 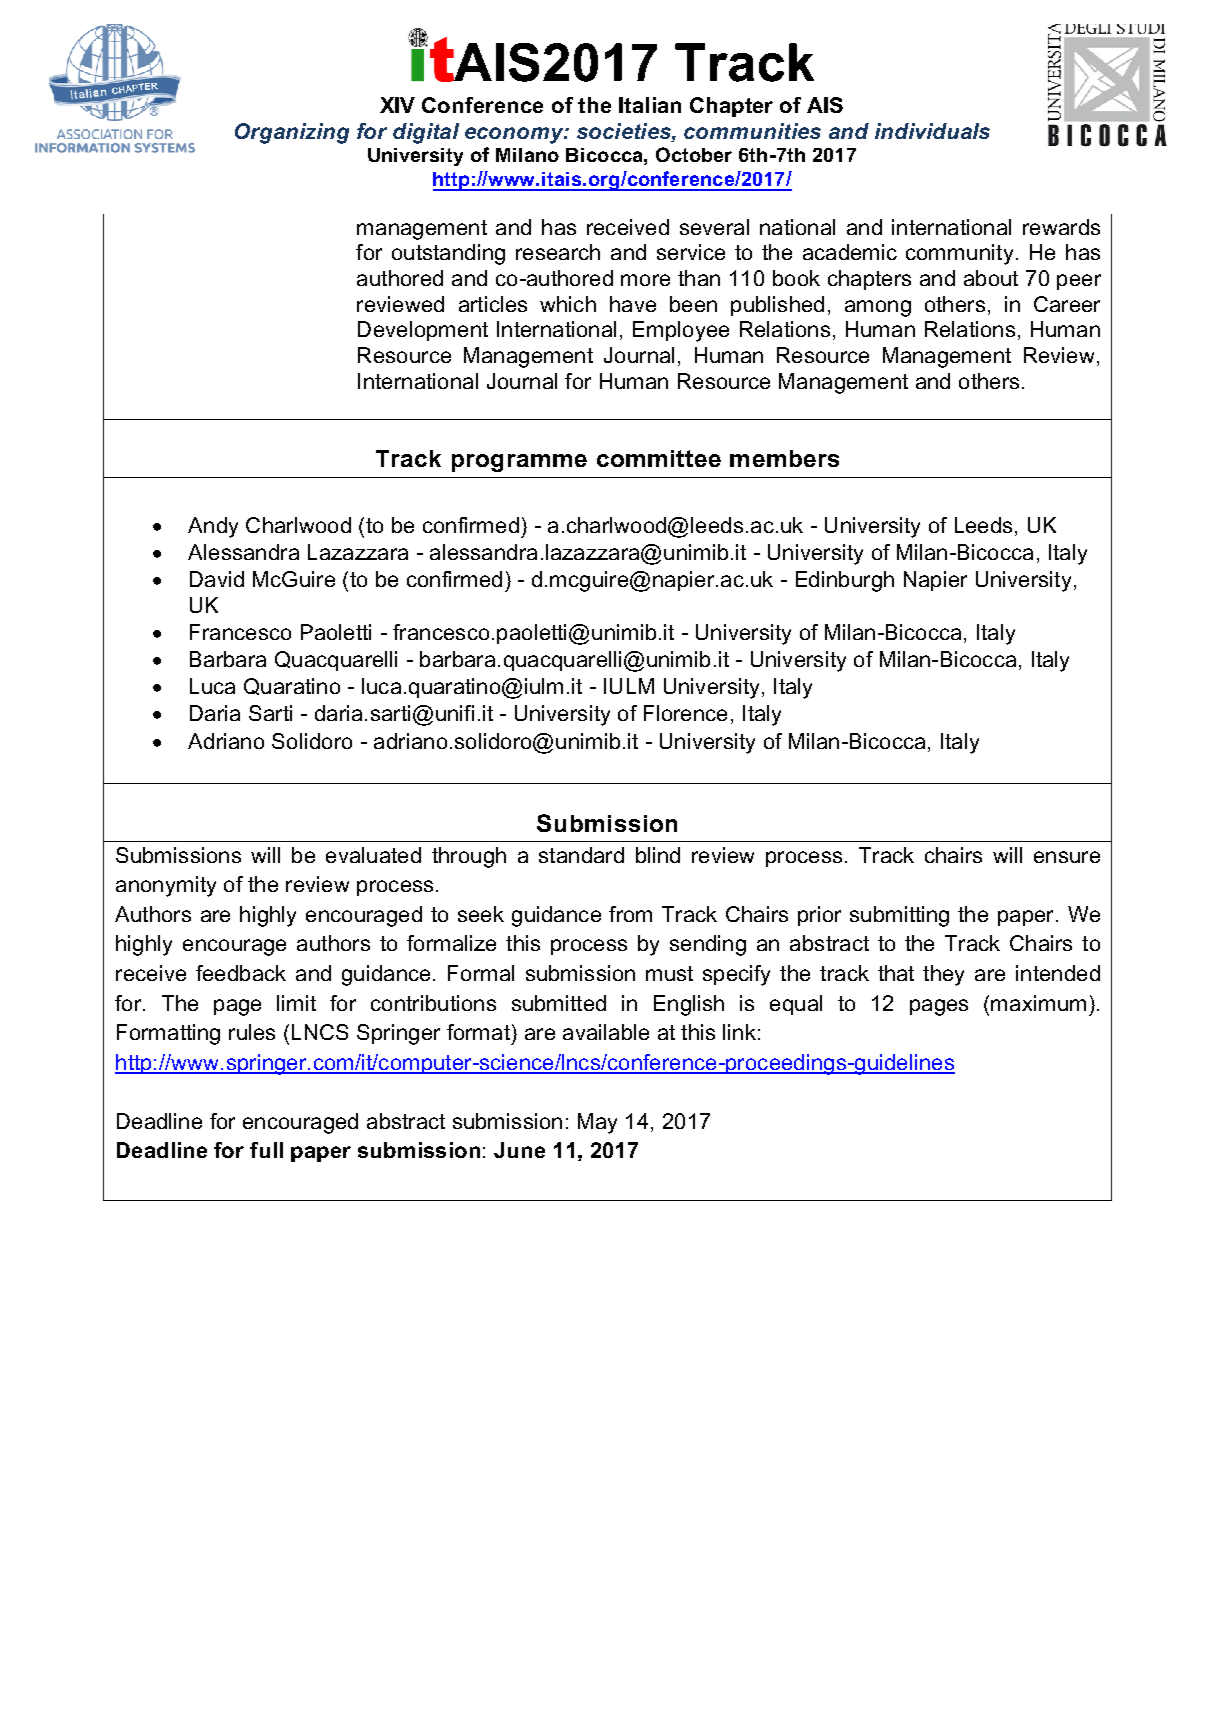 I want to click on Italian, so click(x=650, y=105).
